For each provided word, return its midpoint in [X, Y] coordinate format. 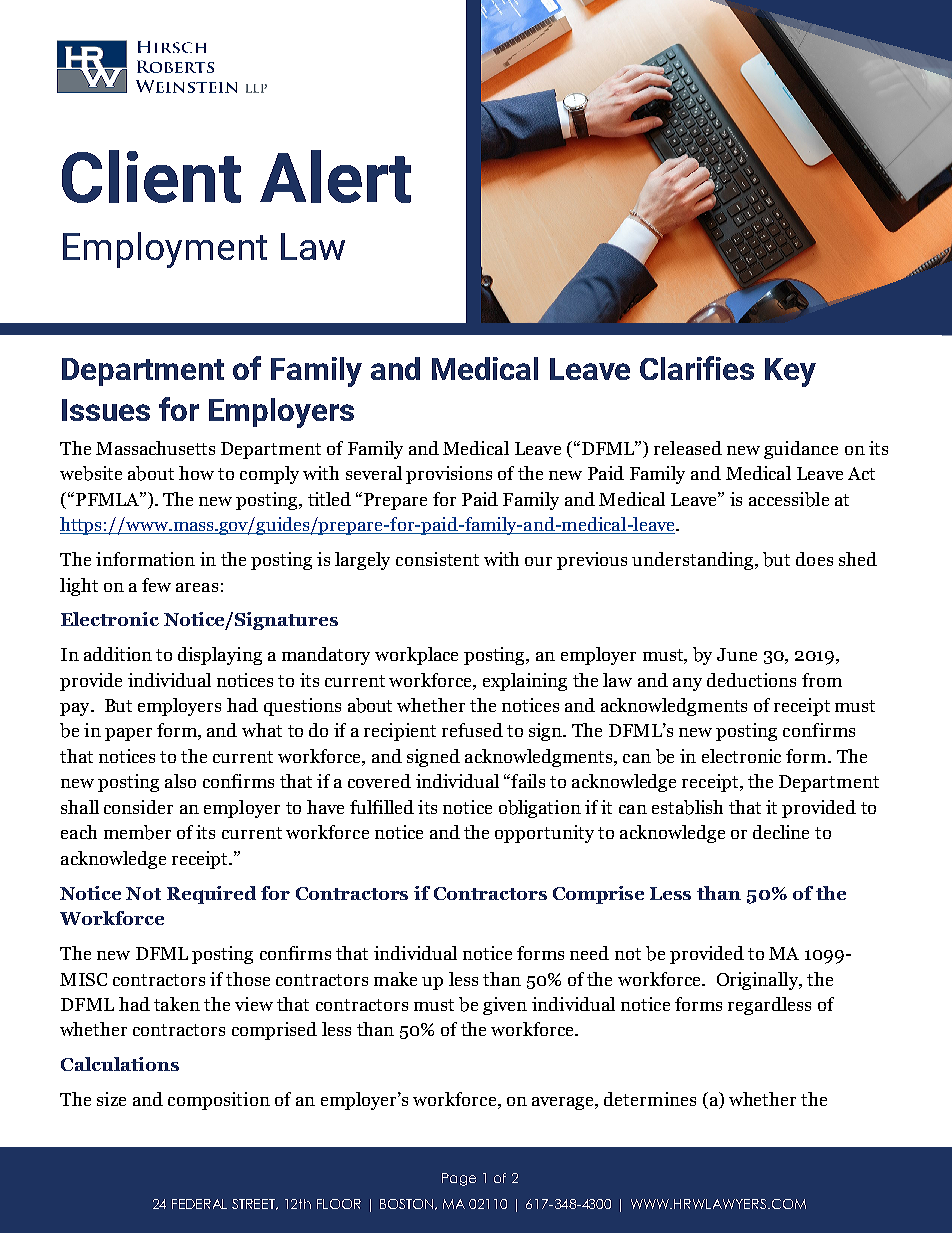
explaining [525, 682]
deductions [751, 680]
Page [459, 1179]
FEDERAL [199, 1204]
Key [790, 372]
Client [151, 176]
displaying [220, 656]
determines [650, 1099]
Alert [335, 176]
